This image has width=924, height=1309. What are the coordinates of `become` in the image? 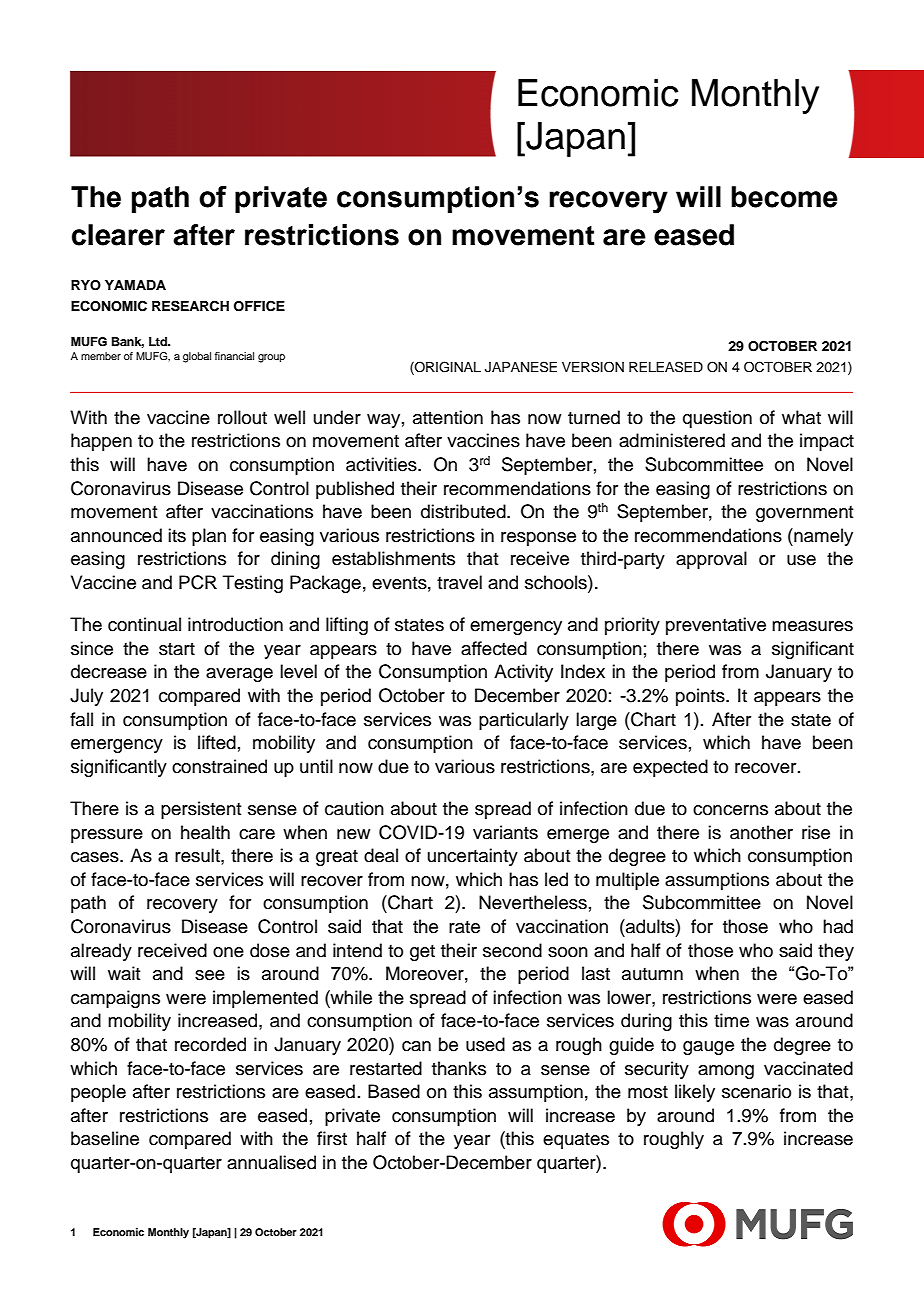 It's located at (784, 197).
